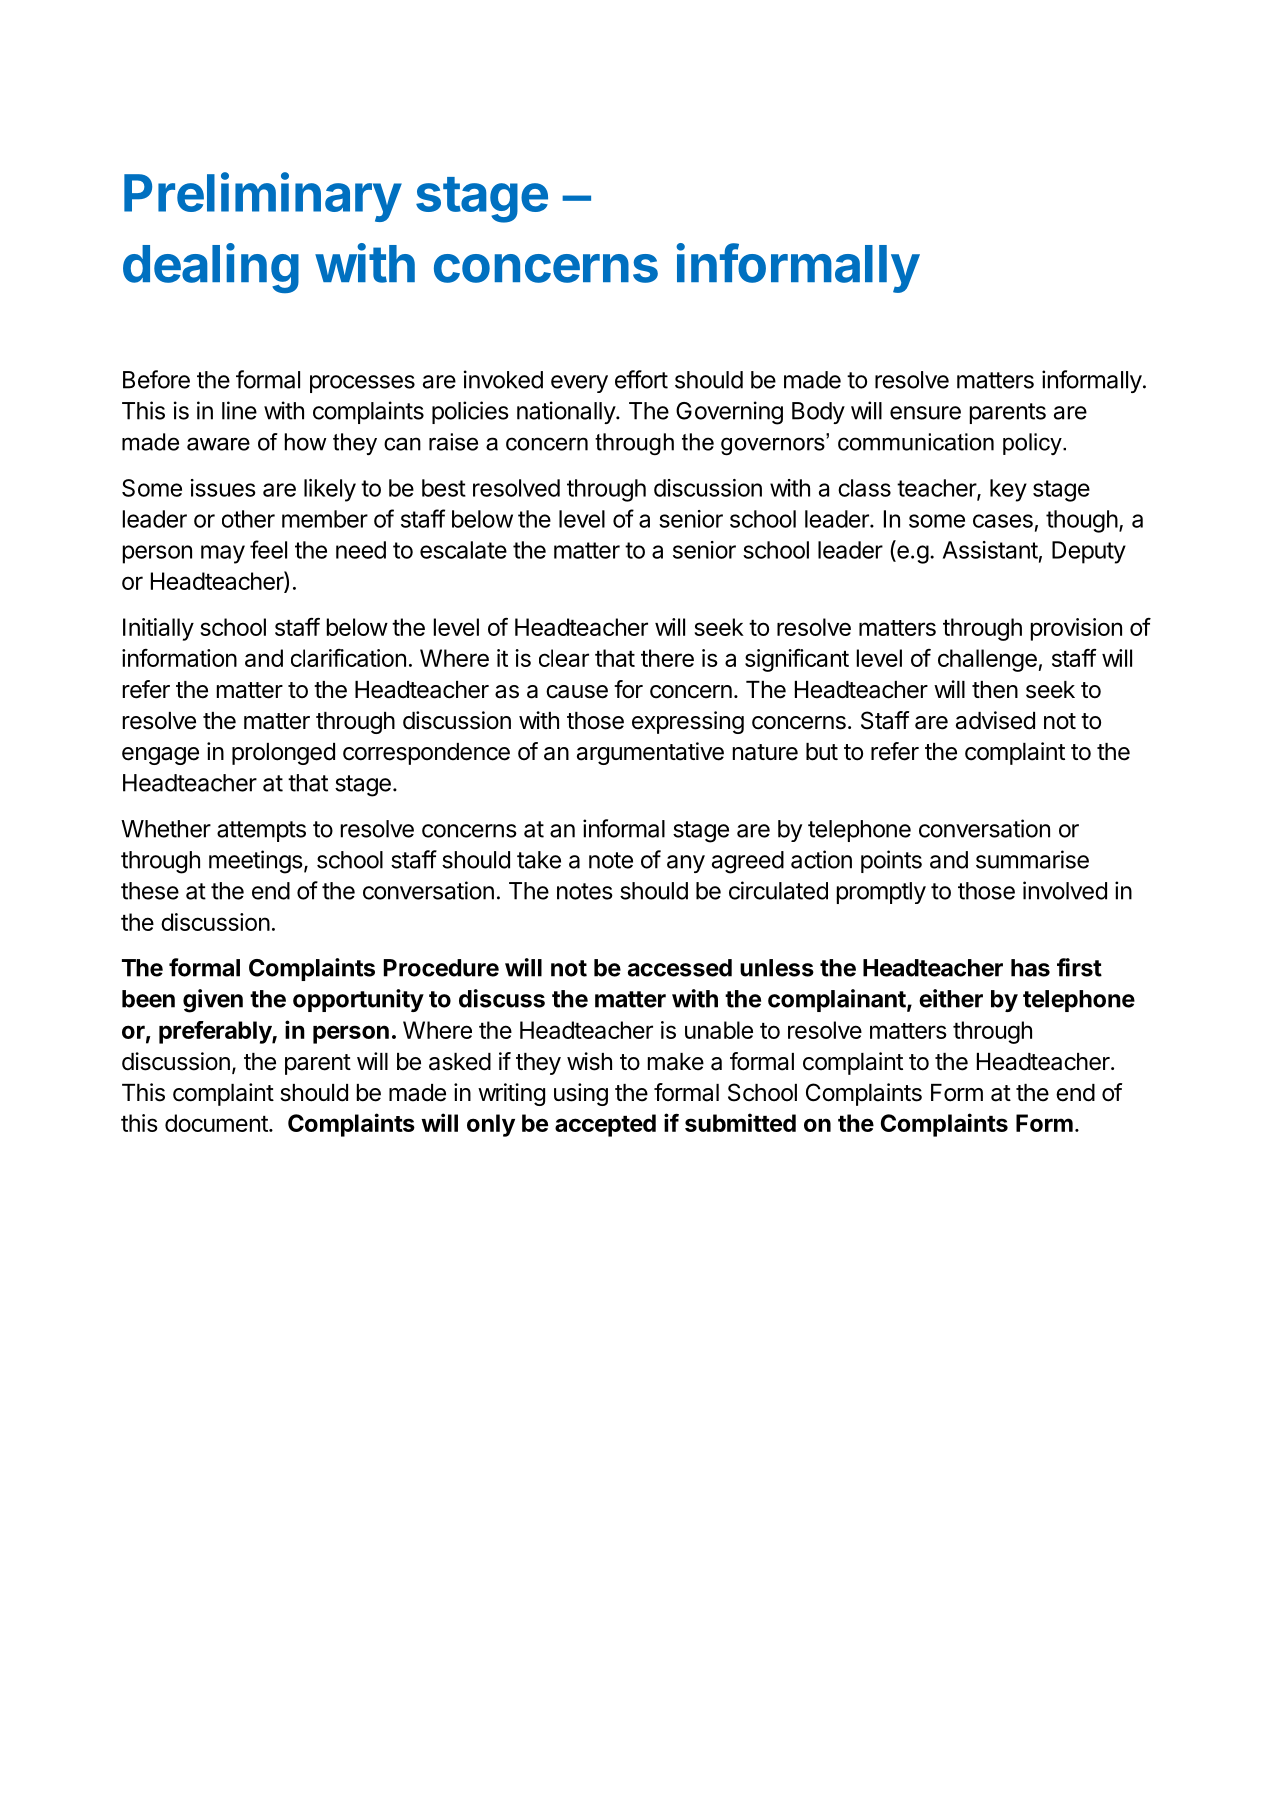 The width and height of the page is (1272, 1799). Describe the element at coordinates (261, 831) in the page. I see `attempts` at that location.
